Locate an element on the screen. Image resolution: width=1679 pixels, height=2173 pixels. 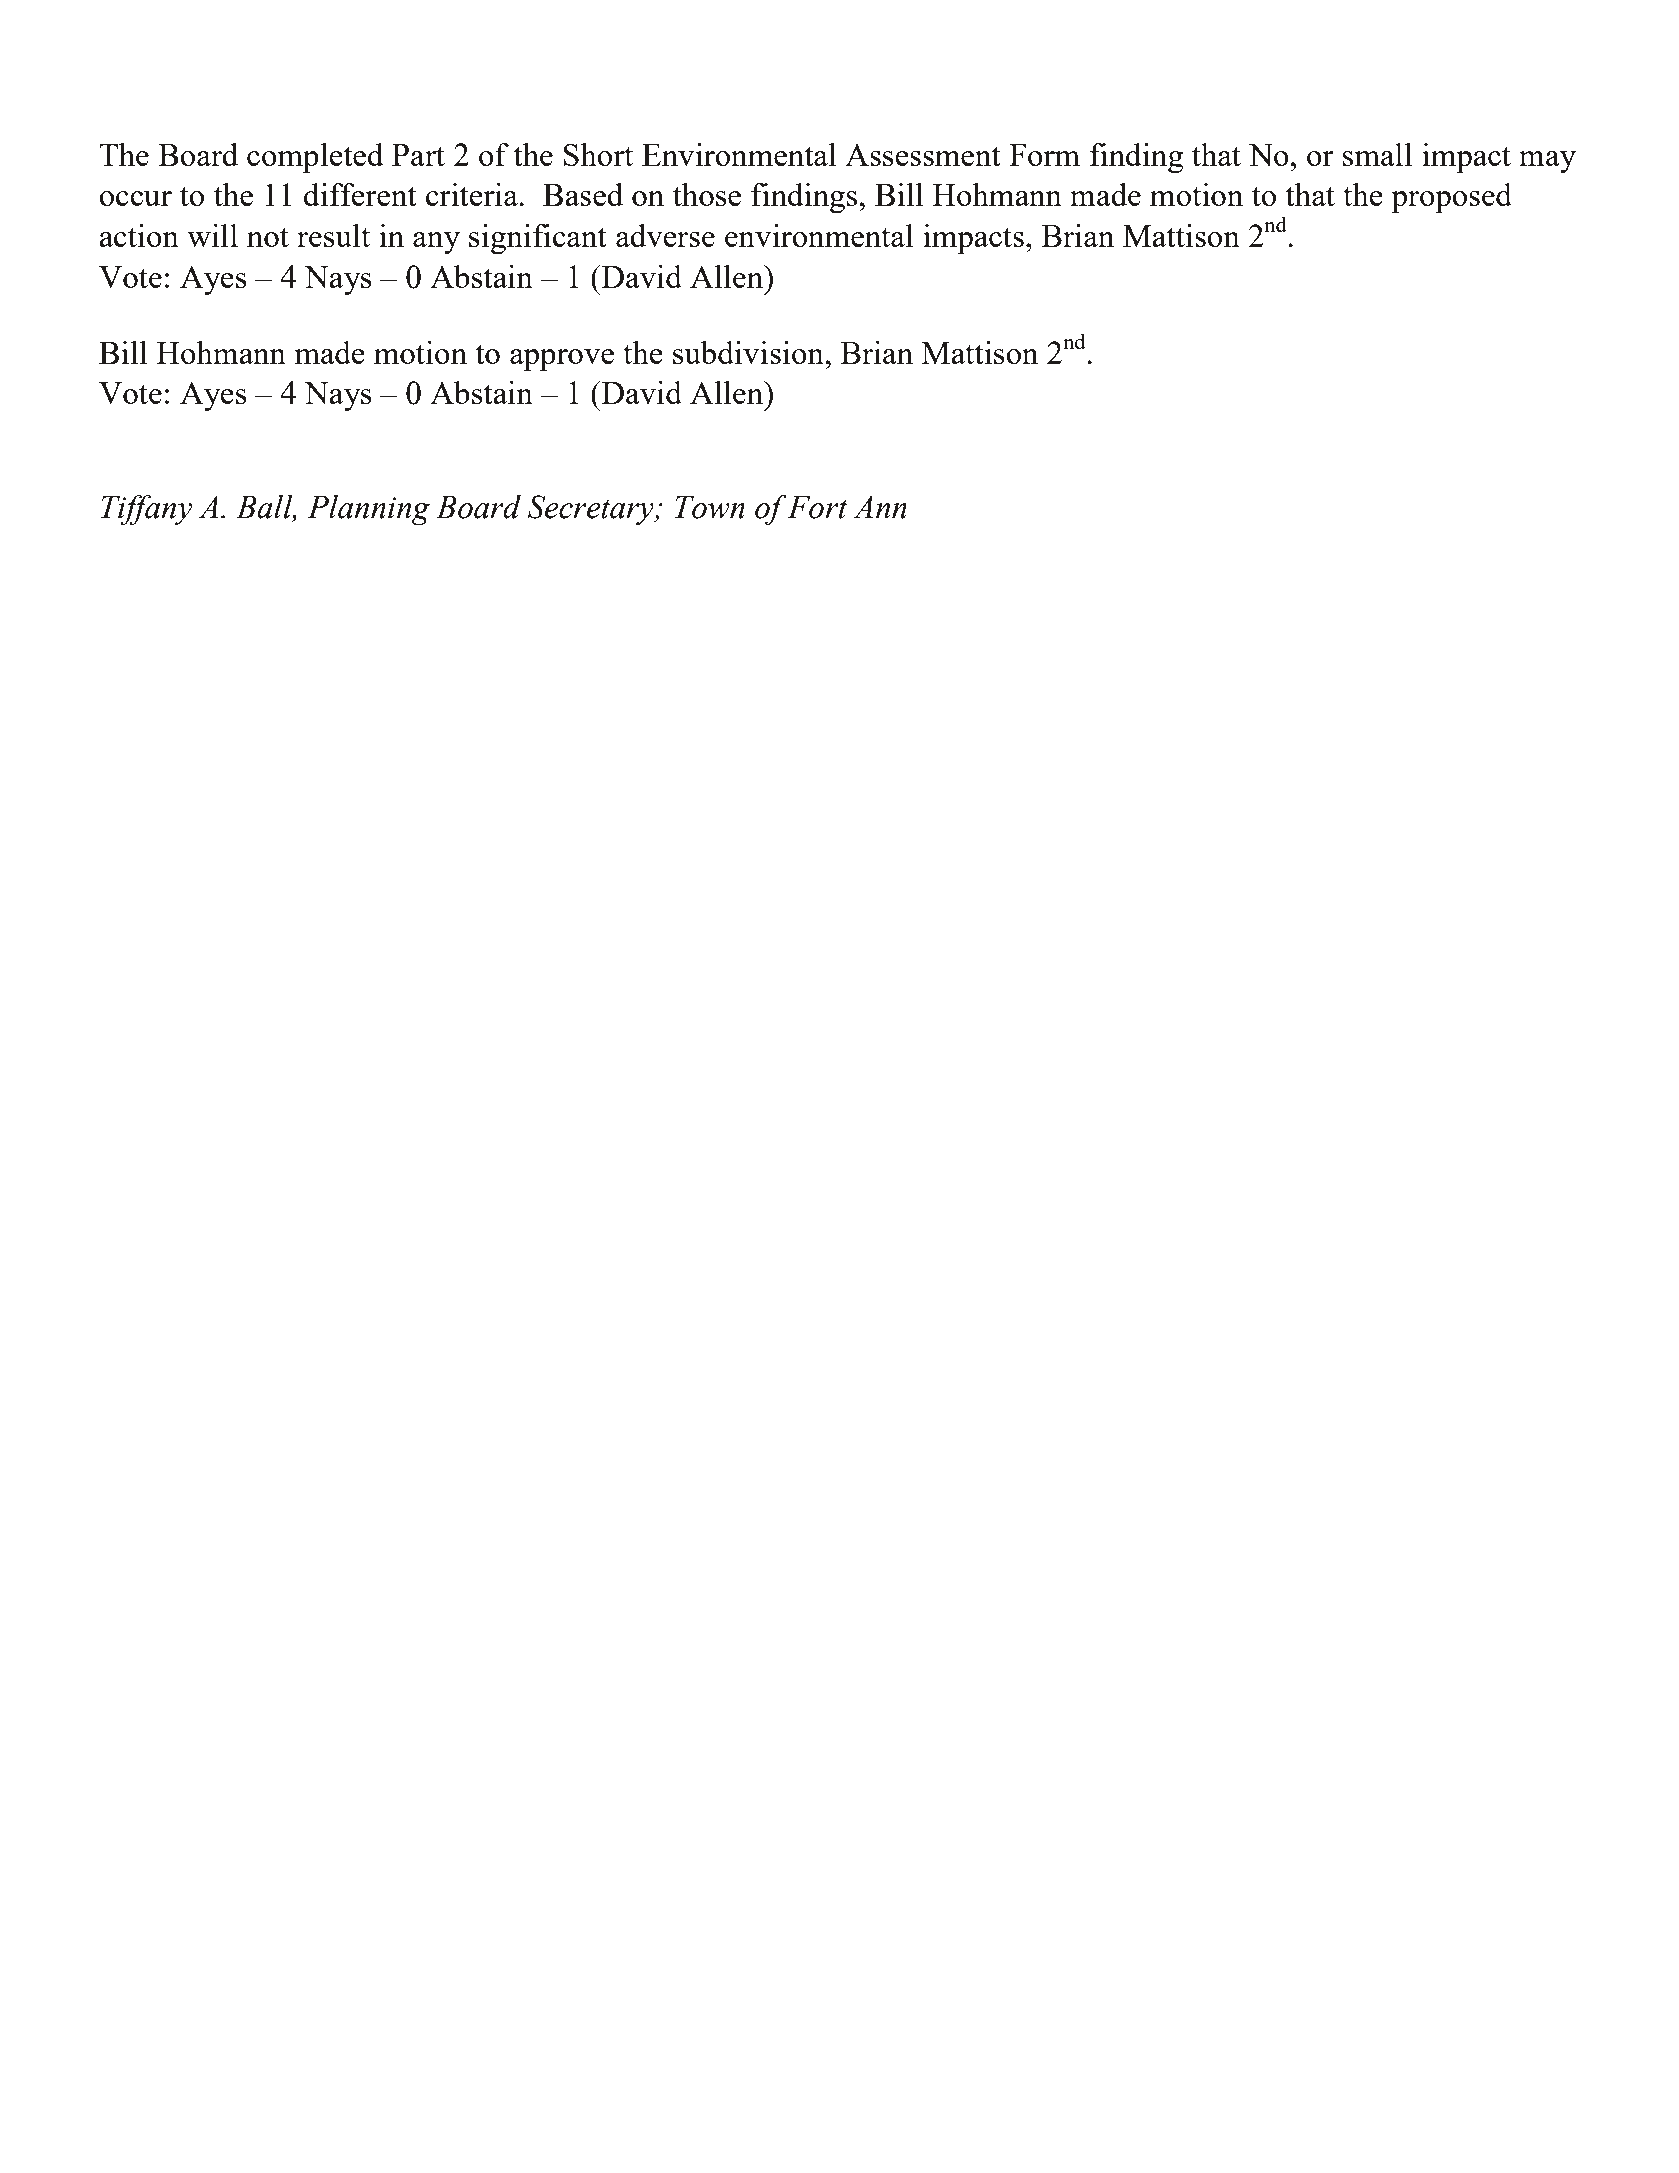
small is located at coordinates (1377, 154).
